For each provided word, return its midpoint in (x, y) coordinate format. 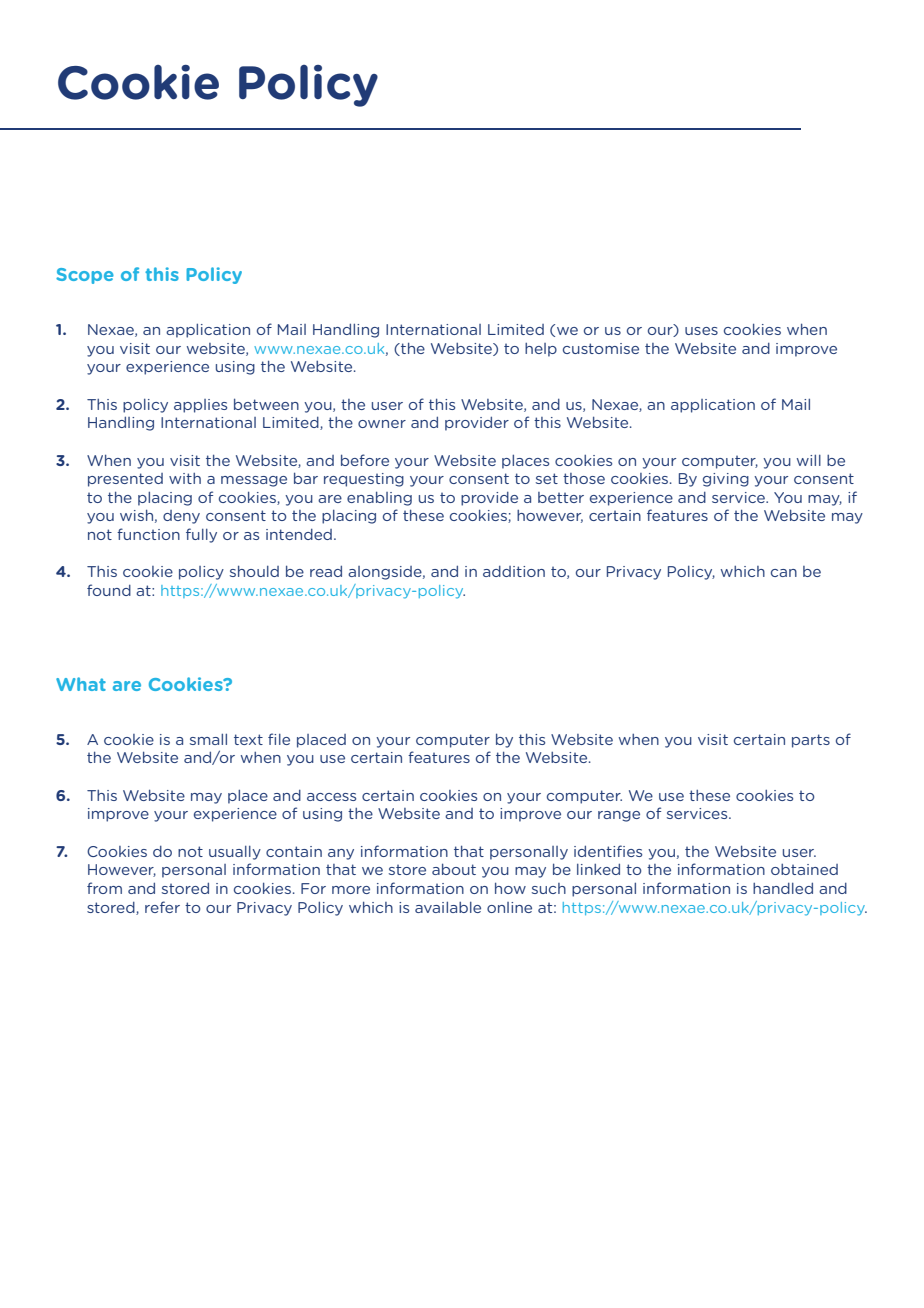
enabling (379, 498)
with (185, 478)
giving (726, 480)
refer (162, 907)
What (81, 684)
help (541, 350)
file (279, 739)
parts (811, 741)
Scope (85, 276)
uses (701, 331)
